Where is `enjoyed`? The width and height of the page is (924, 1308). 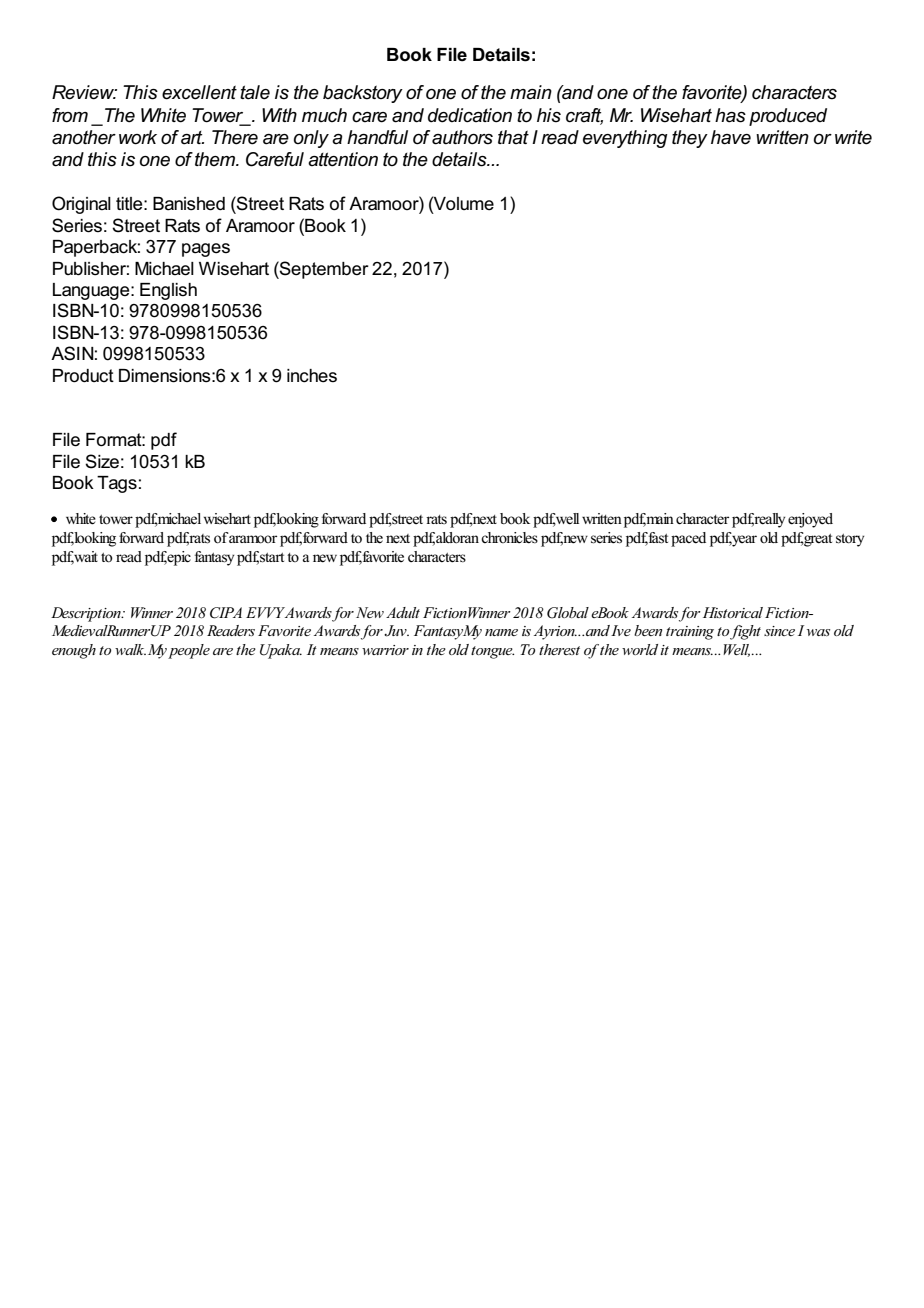
enjoyed is located at coordinates (810, 520).
